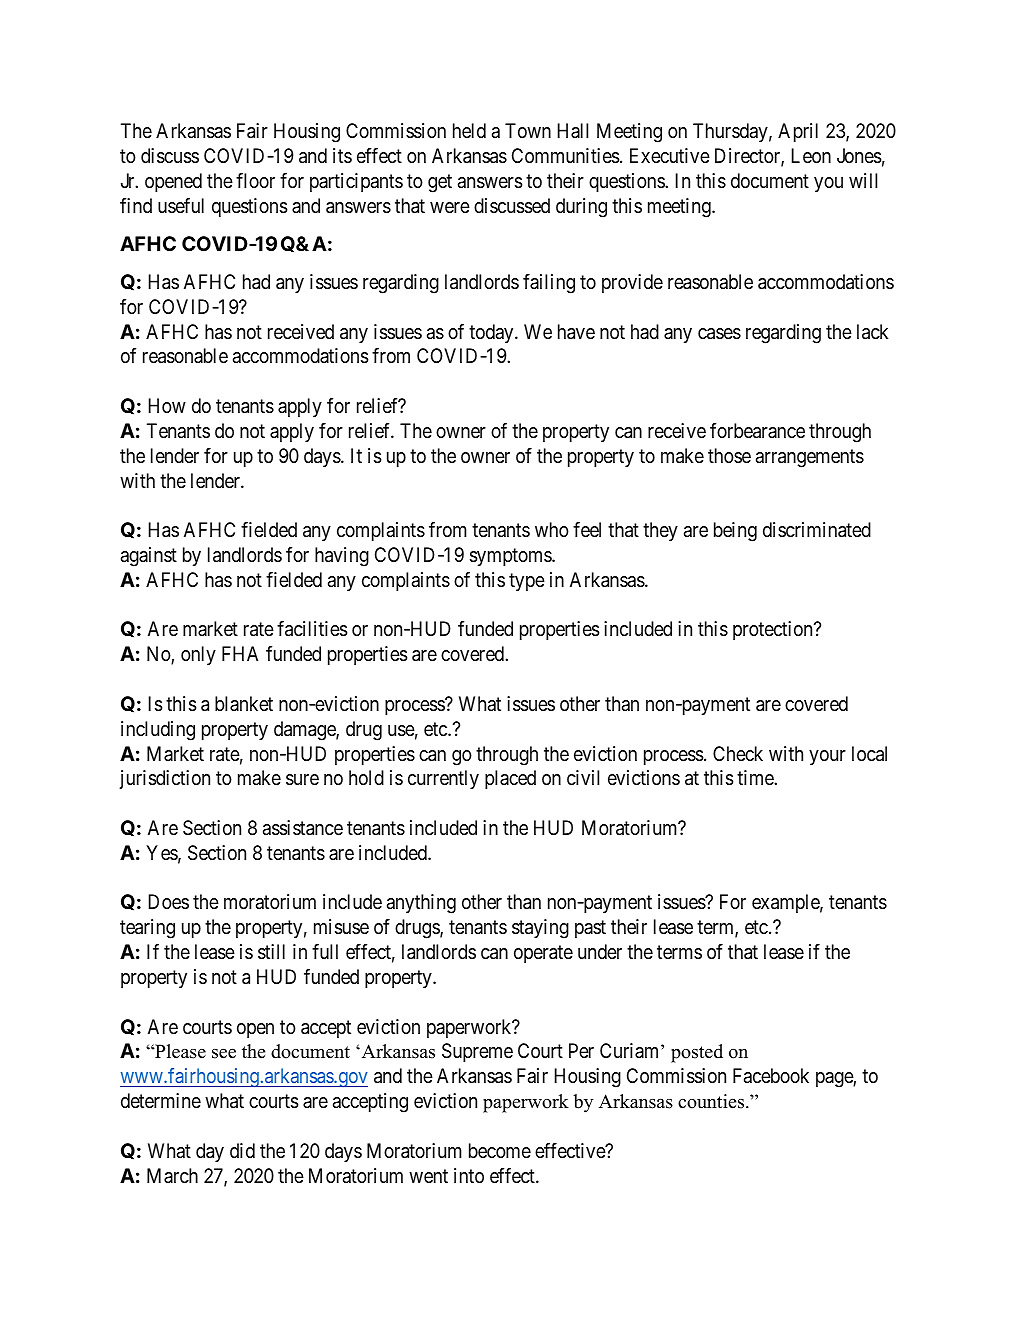 This page has width=1020, height=1320. I want to click on counties, so click(712, 1101).
